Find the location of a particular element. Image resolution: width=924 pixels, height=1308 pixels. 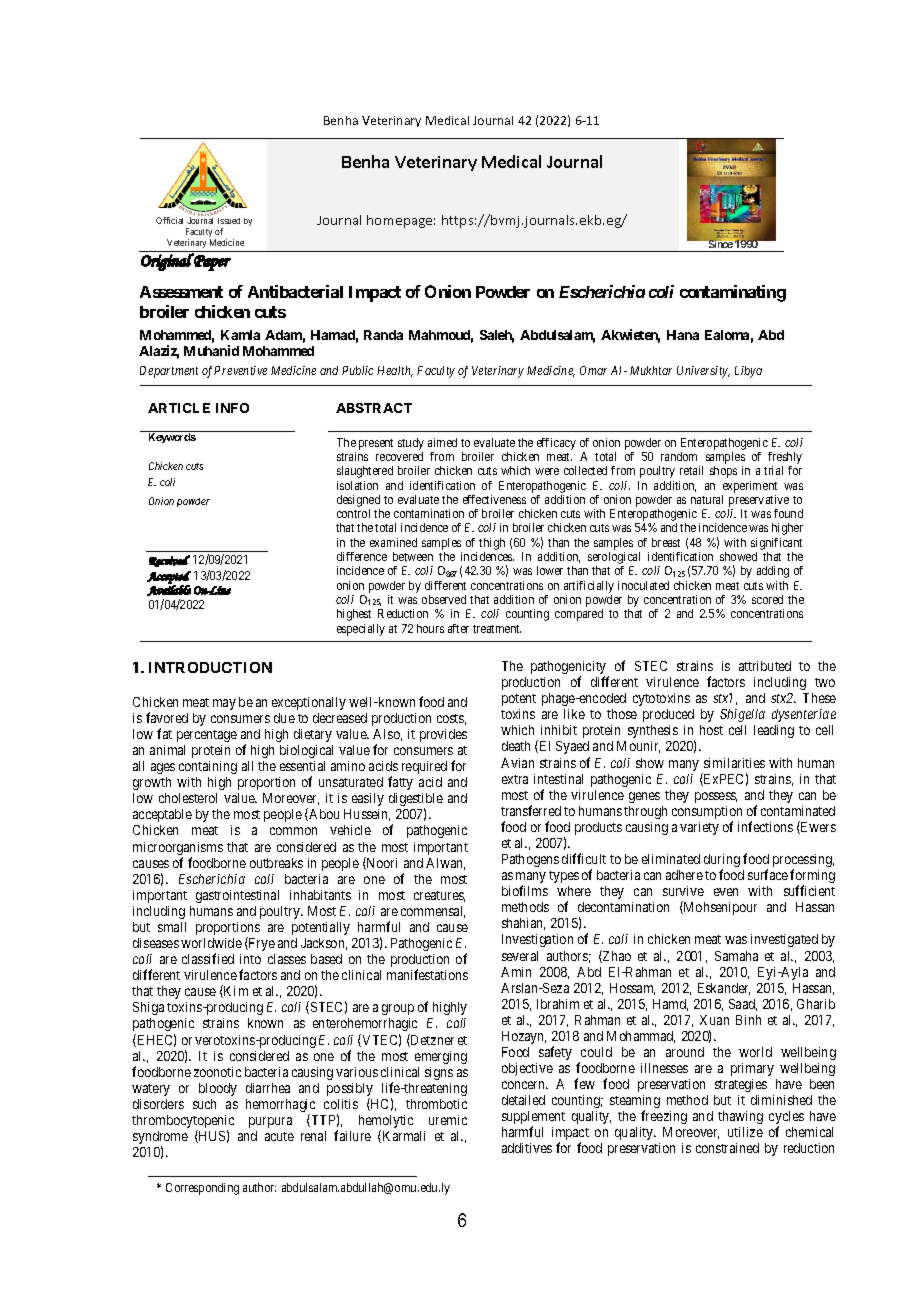

Health is located at coordinates (395, 371).
